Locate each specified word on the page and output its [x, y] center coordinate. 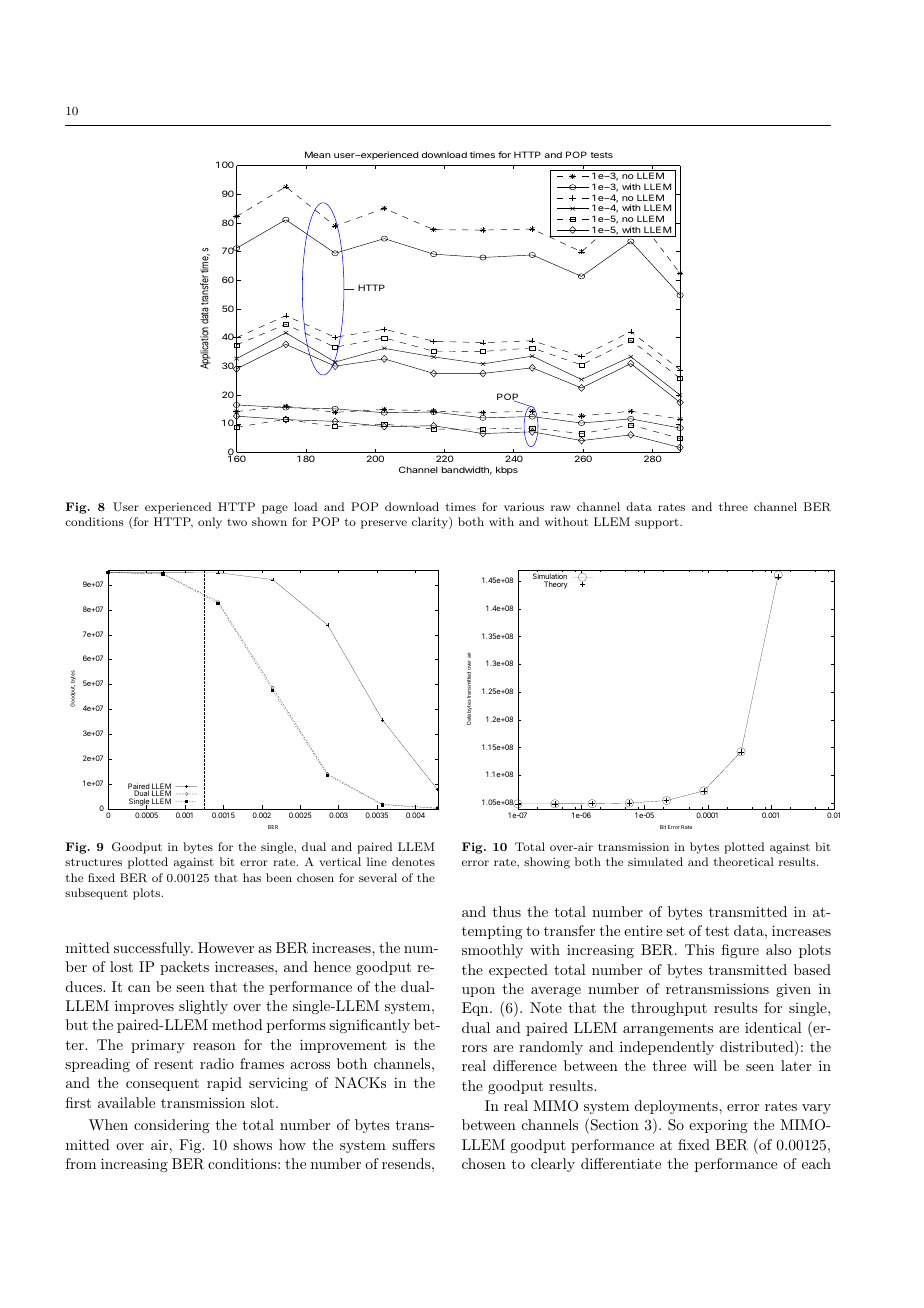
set [675, 931]
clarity [431, 523]
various [524, 507]
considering [172, 1126]
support [658, 524]
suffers [413, 1144]
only [210, 523]
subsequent [96, 894]
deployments [677, 1107]
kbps [507, 470]
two [237, 522]
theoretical [744, 861]
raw [561, 508]
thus [507, 911]
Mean [318, 154]
